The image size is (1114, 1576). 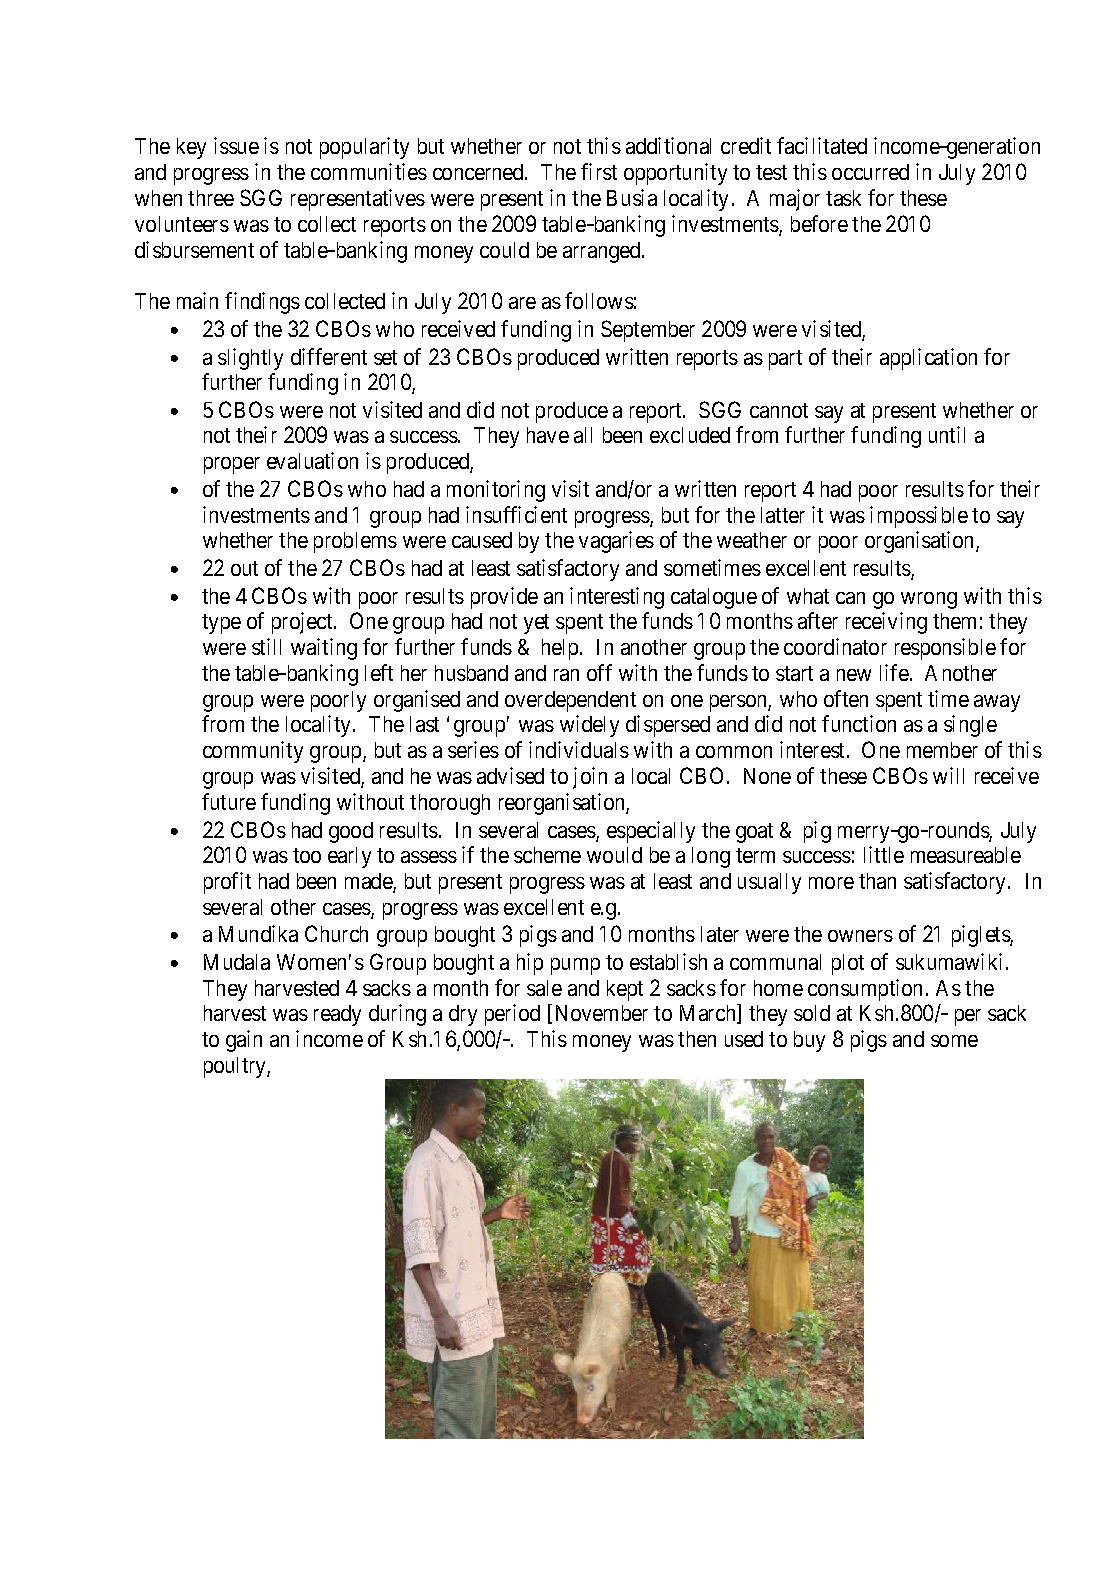 I want to click on consumption, so click(x=865, y=990).
